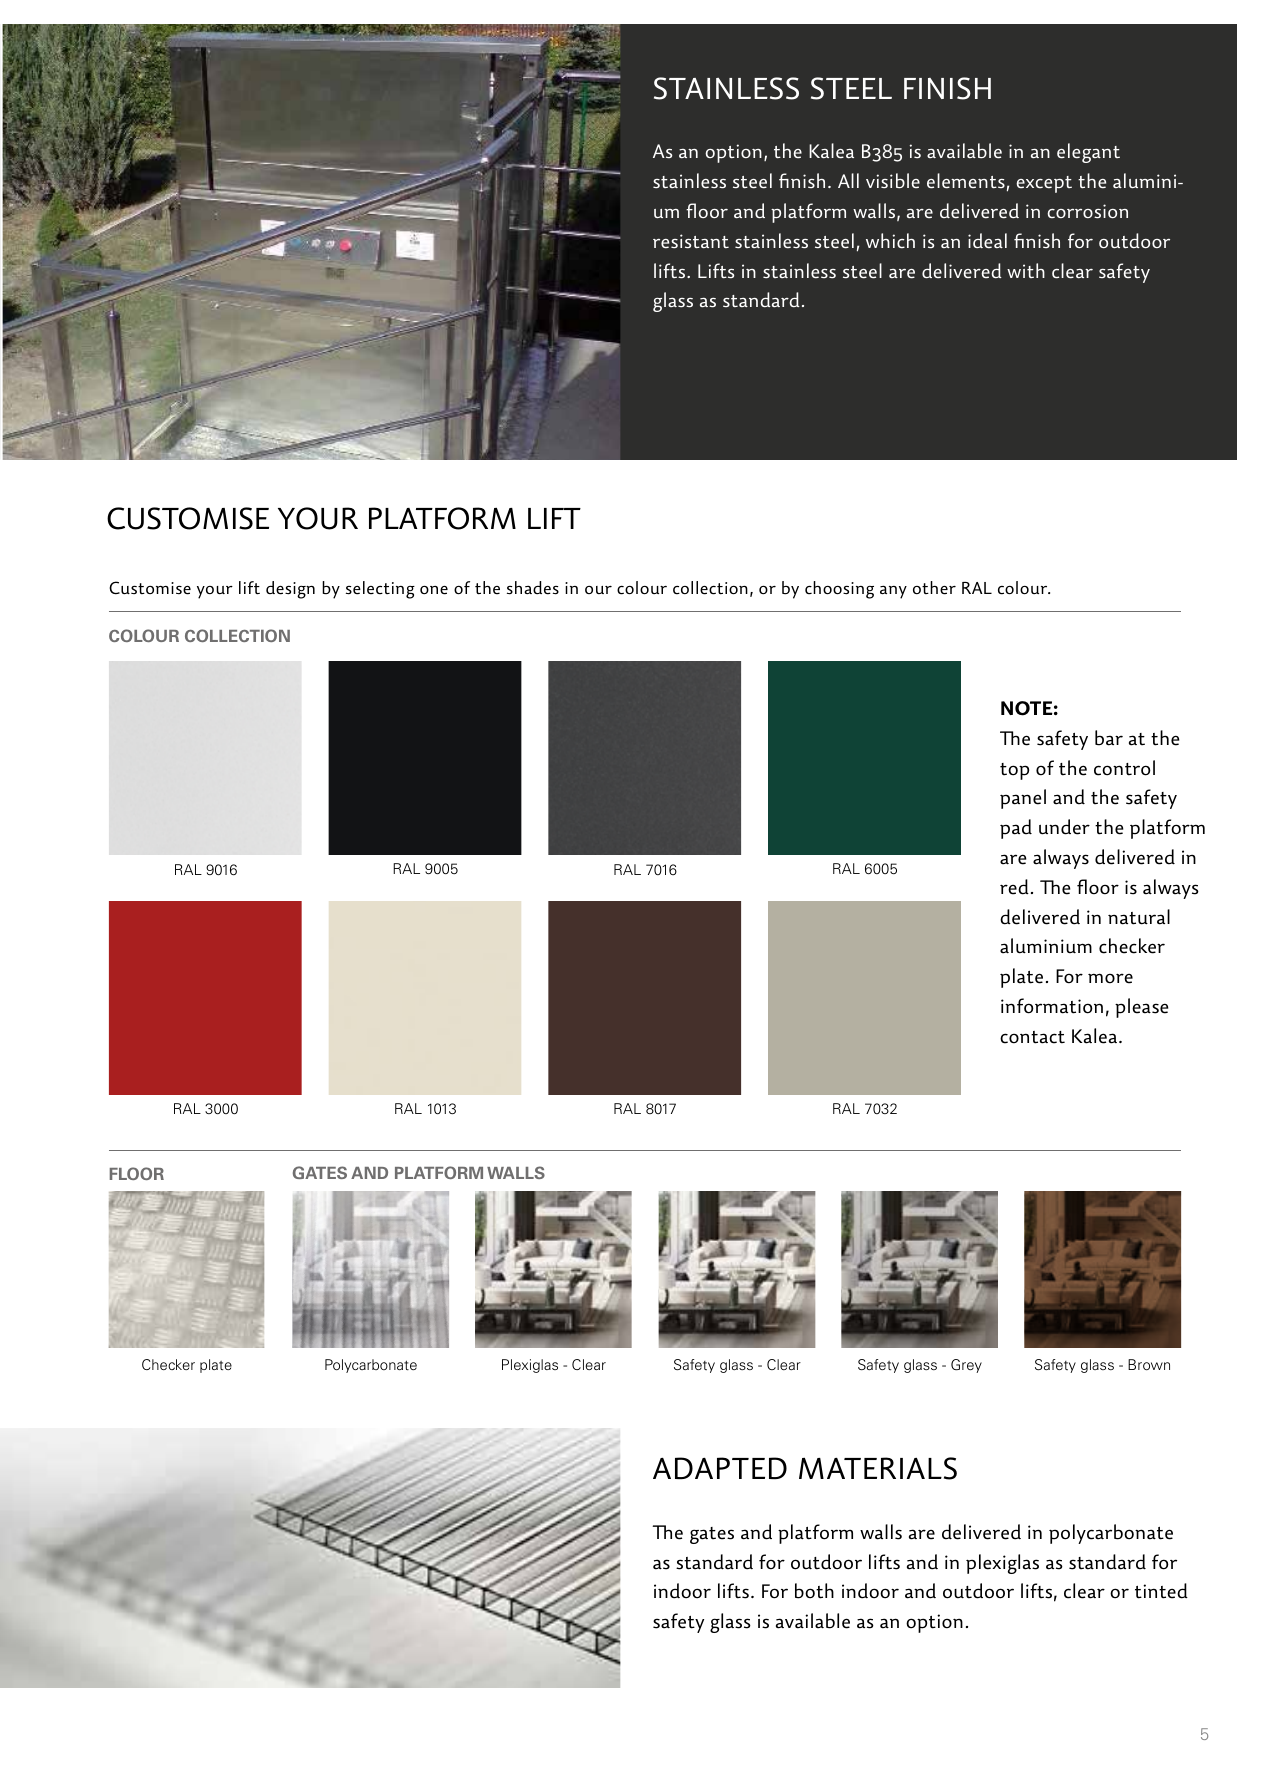 The width and height of the image is (1265, 1790). What do you see at coordinates (1064, 827) in the image?
I see `under` at bounding box center [1064, 827].
